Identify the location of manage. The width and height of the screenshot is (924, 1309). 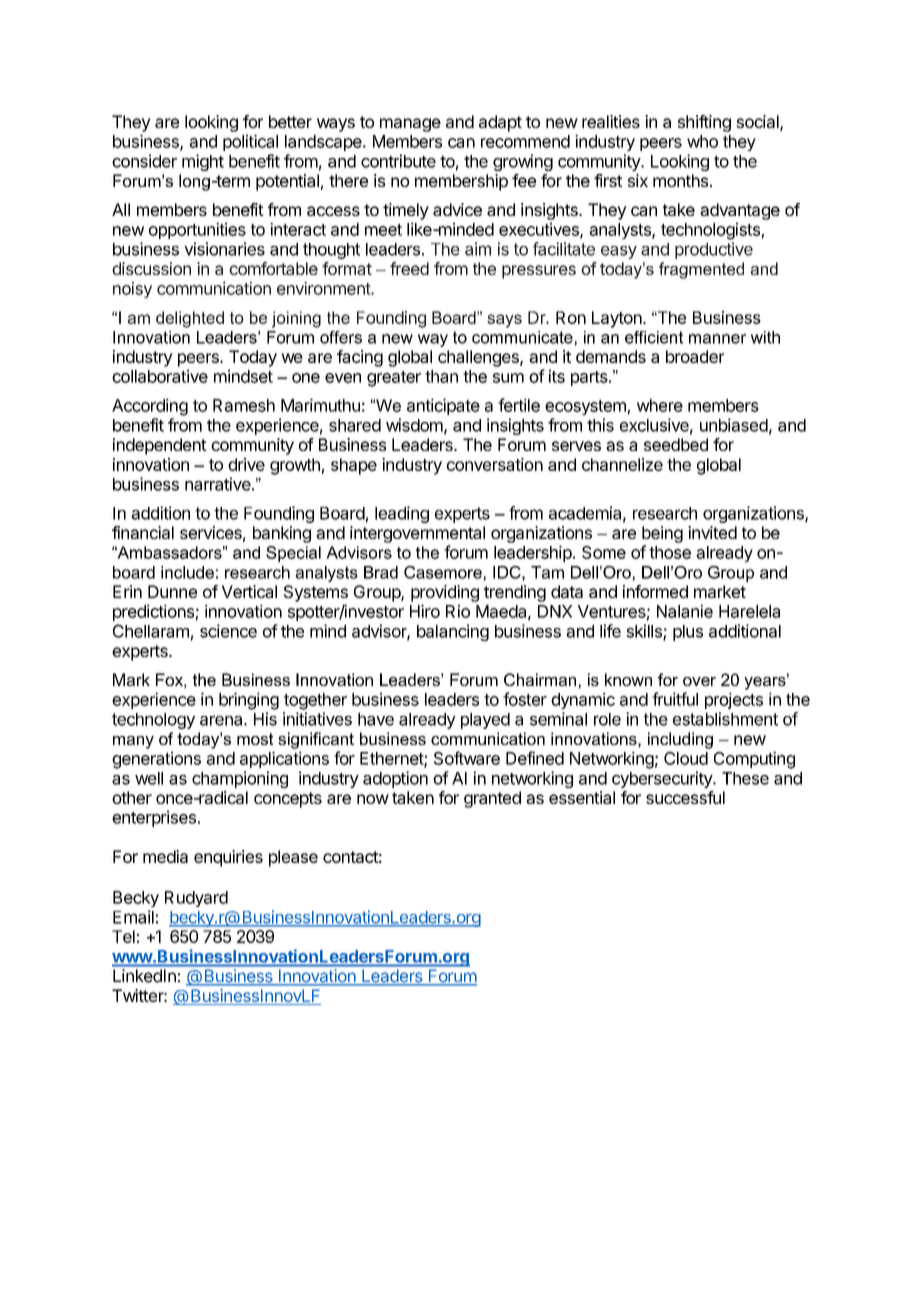
(410, 125).
